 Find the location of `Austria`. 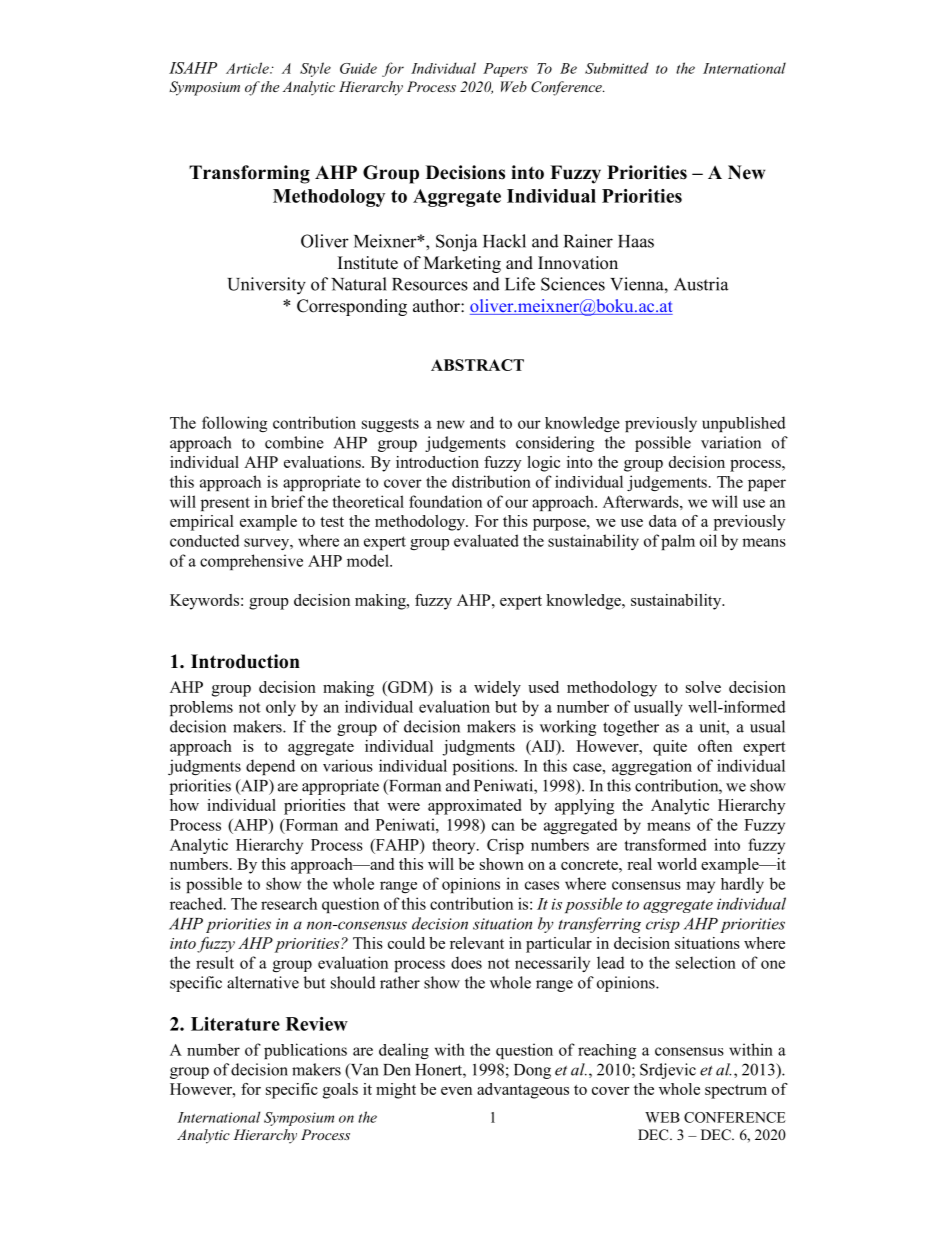

Austria is located at coordinates (701, 284).
